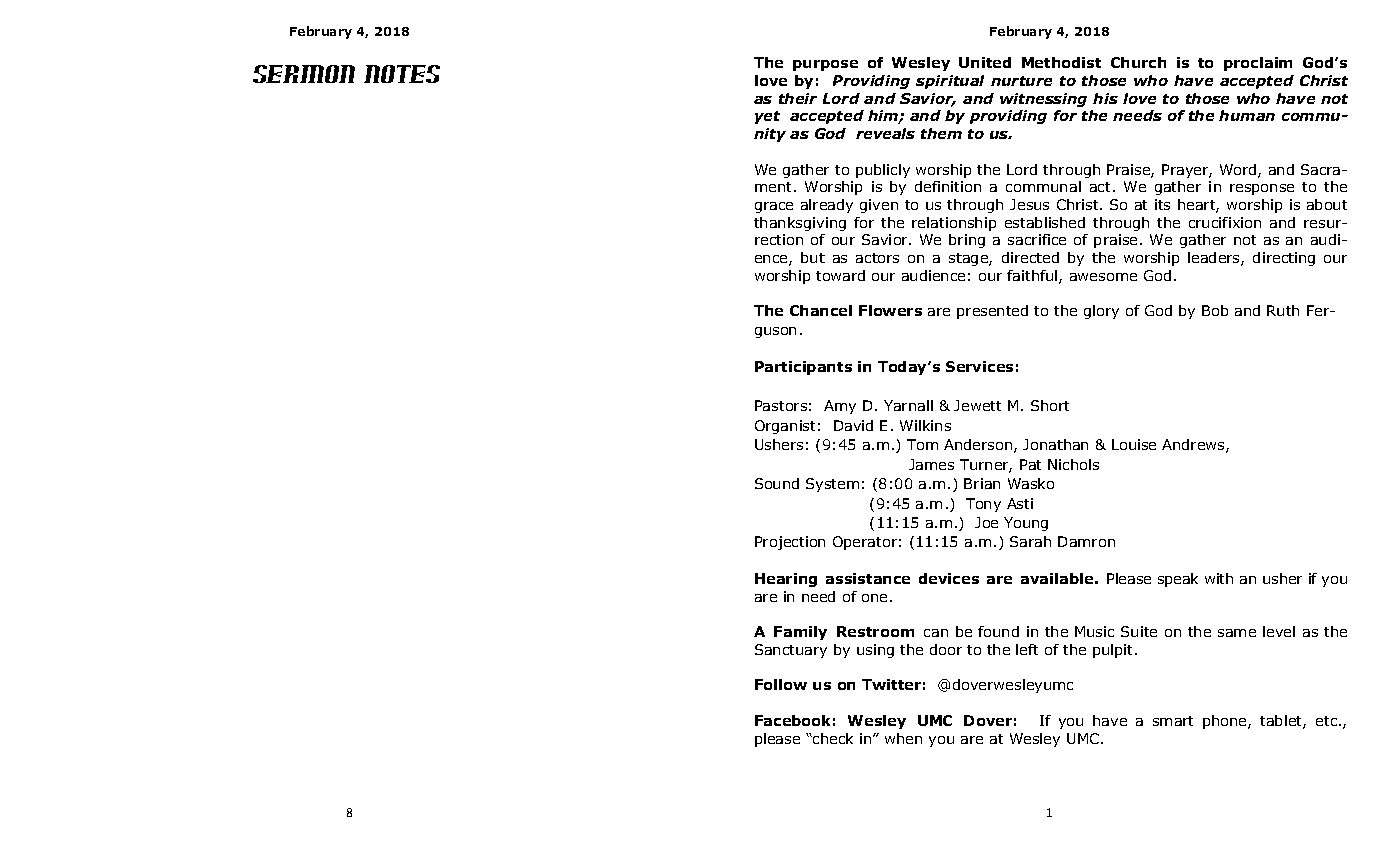 Image resolution: width=1400 pixels, height=850 pixels. Describe the element at coordinates (798, 98) in the document. I see `their` at that location.
